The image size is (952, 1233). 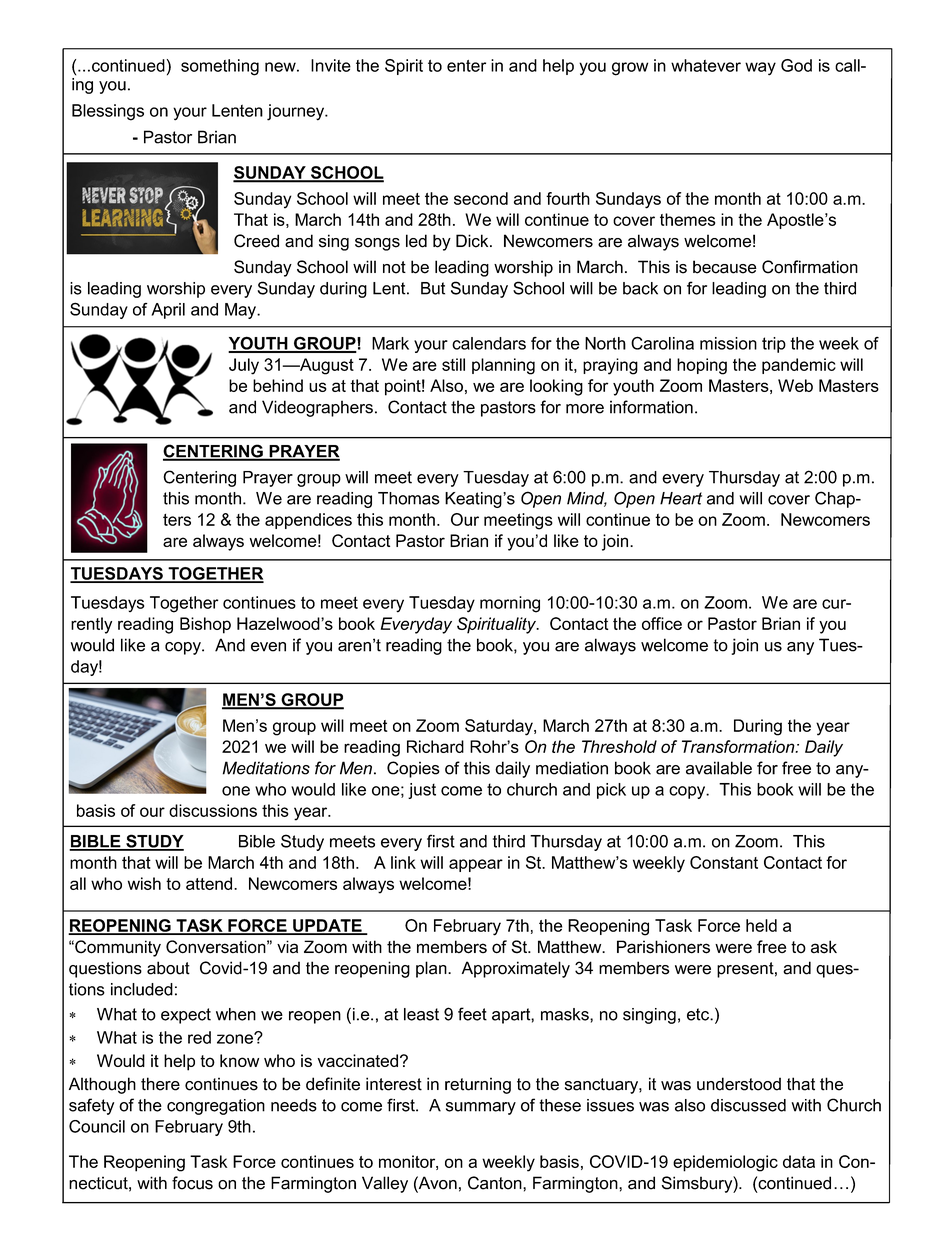 I want to click on held, so click(x=761, y=925).
